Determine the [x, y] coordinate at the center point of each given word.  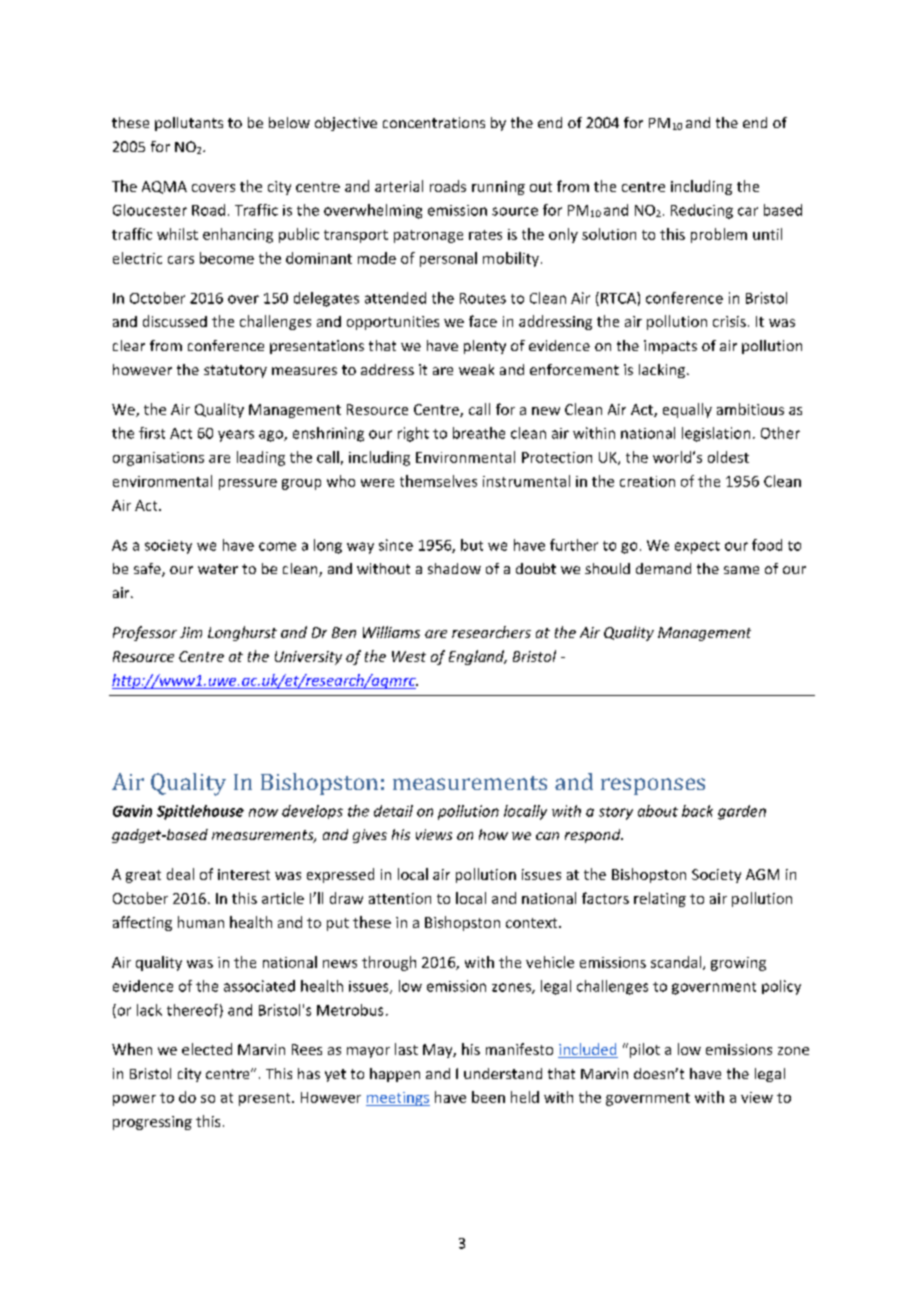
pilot [643, 1050]
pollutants [189, 124]
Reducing [702, 211]
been [488, 1097]
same [741, 570]
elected [207, 1049]
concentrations [434, 122]
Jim [191, 632]
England [478, 657]
